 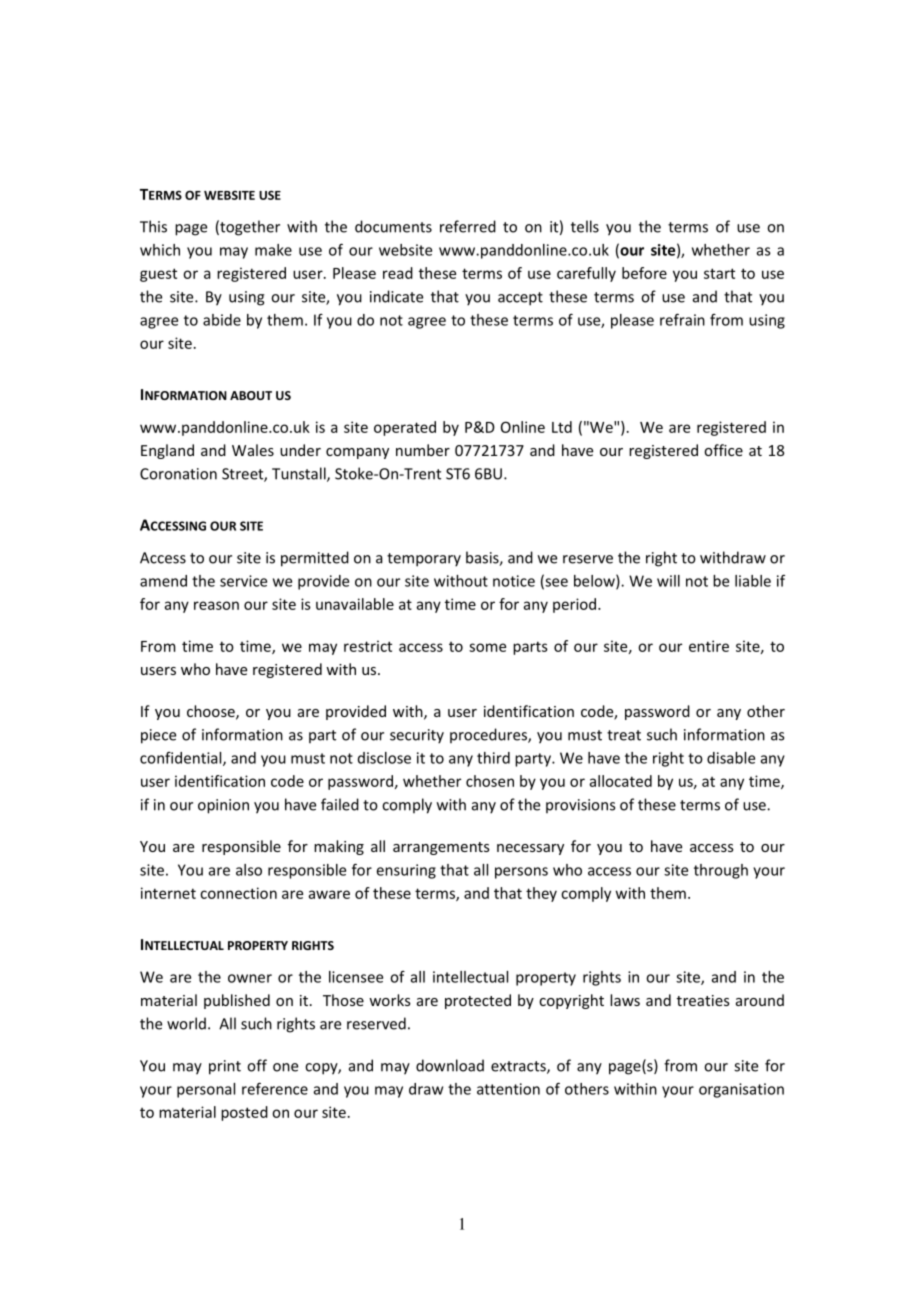 I want to click on reason, so click(x=216, y=605).
